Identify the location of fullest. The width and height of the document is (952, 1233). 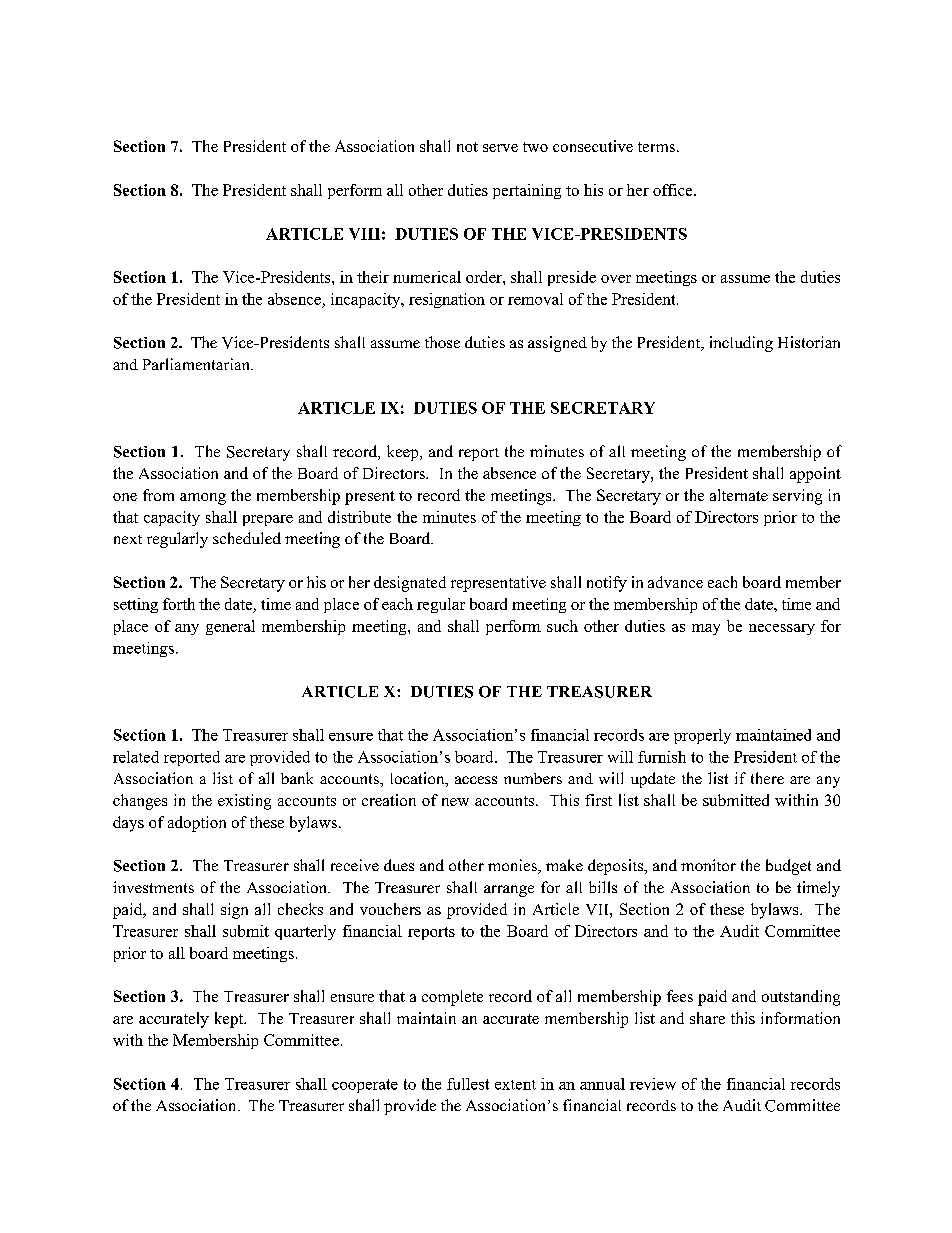
(468, 1084).
